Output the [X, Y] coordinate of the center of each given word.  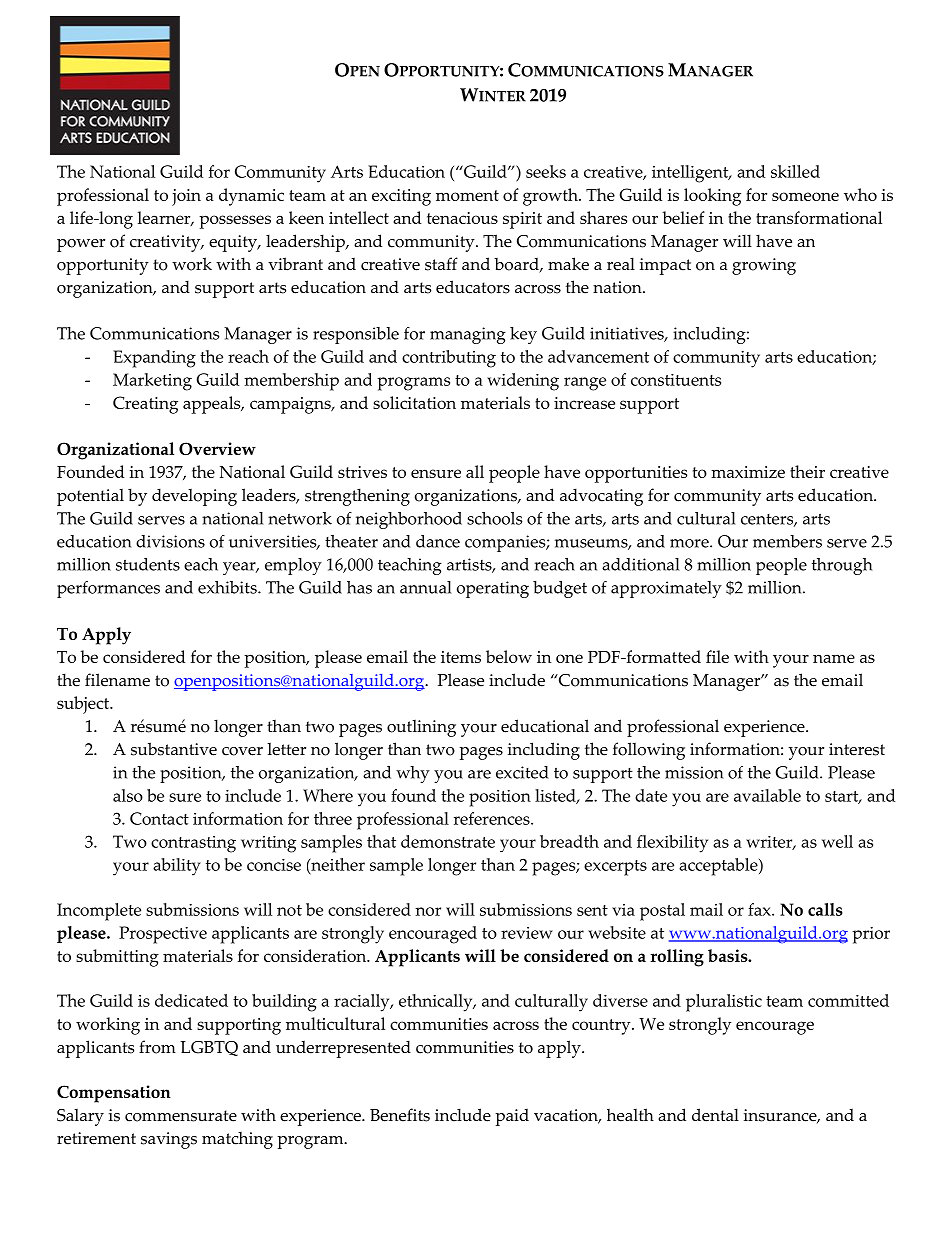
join [186, 197]
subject [84, 705]
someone [805, 196]
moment [467, 195]
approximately [666, 589]
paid [512, 1117]
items [461, 657]
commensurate [181, 1116]
